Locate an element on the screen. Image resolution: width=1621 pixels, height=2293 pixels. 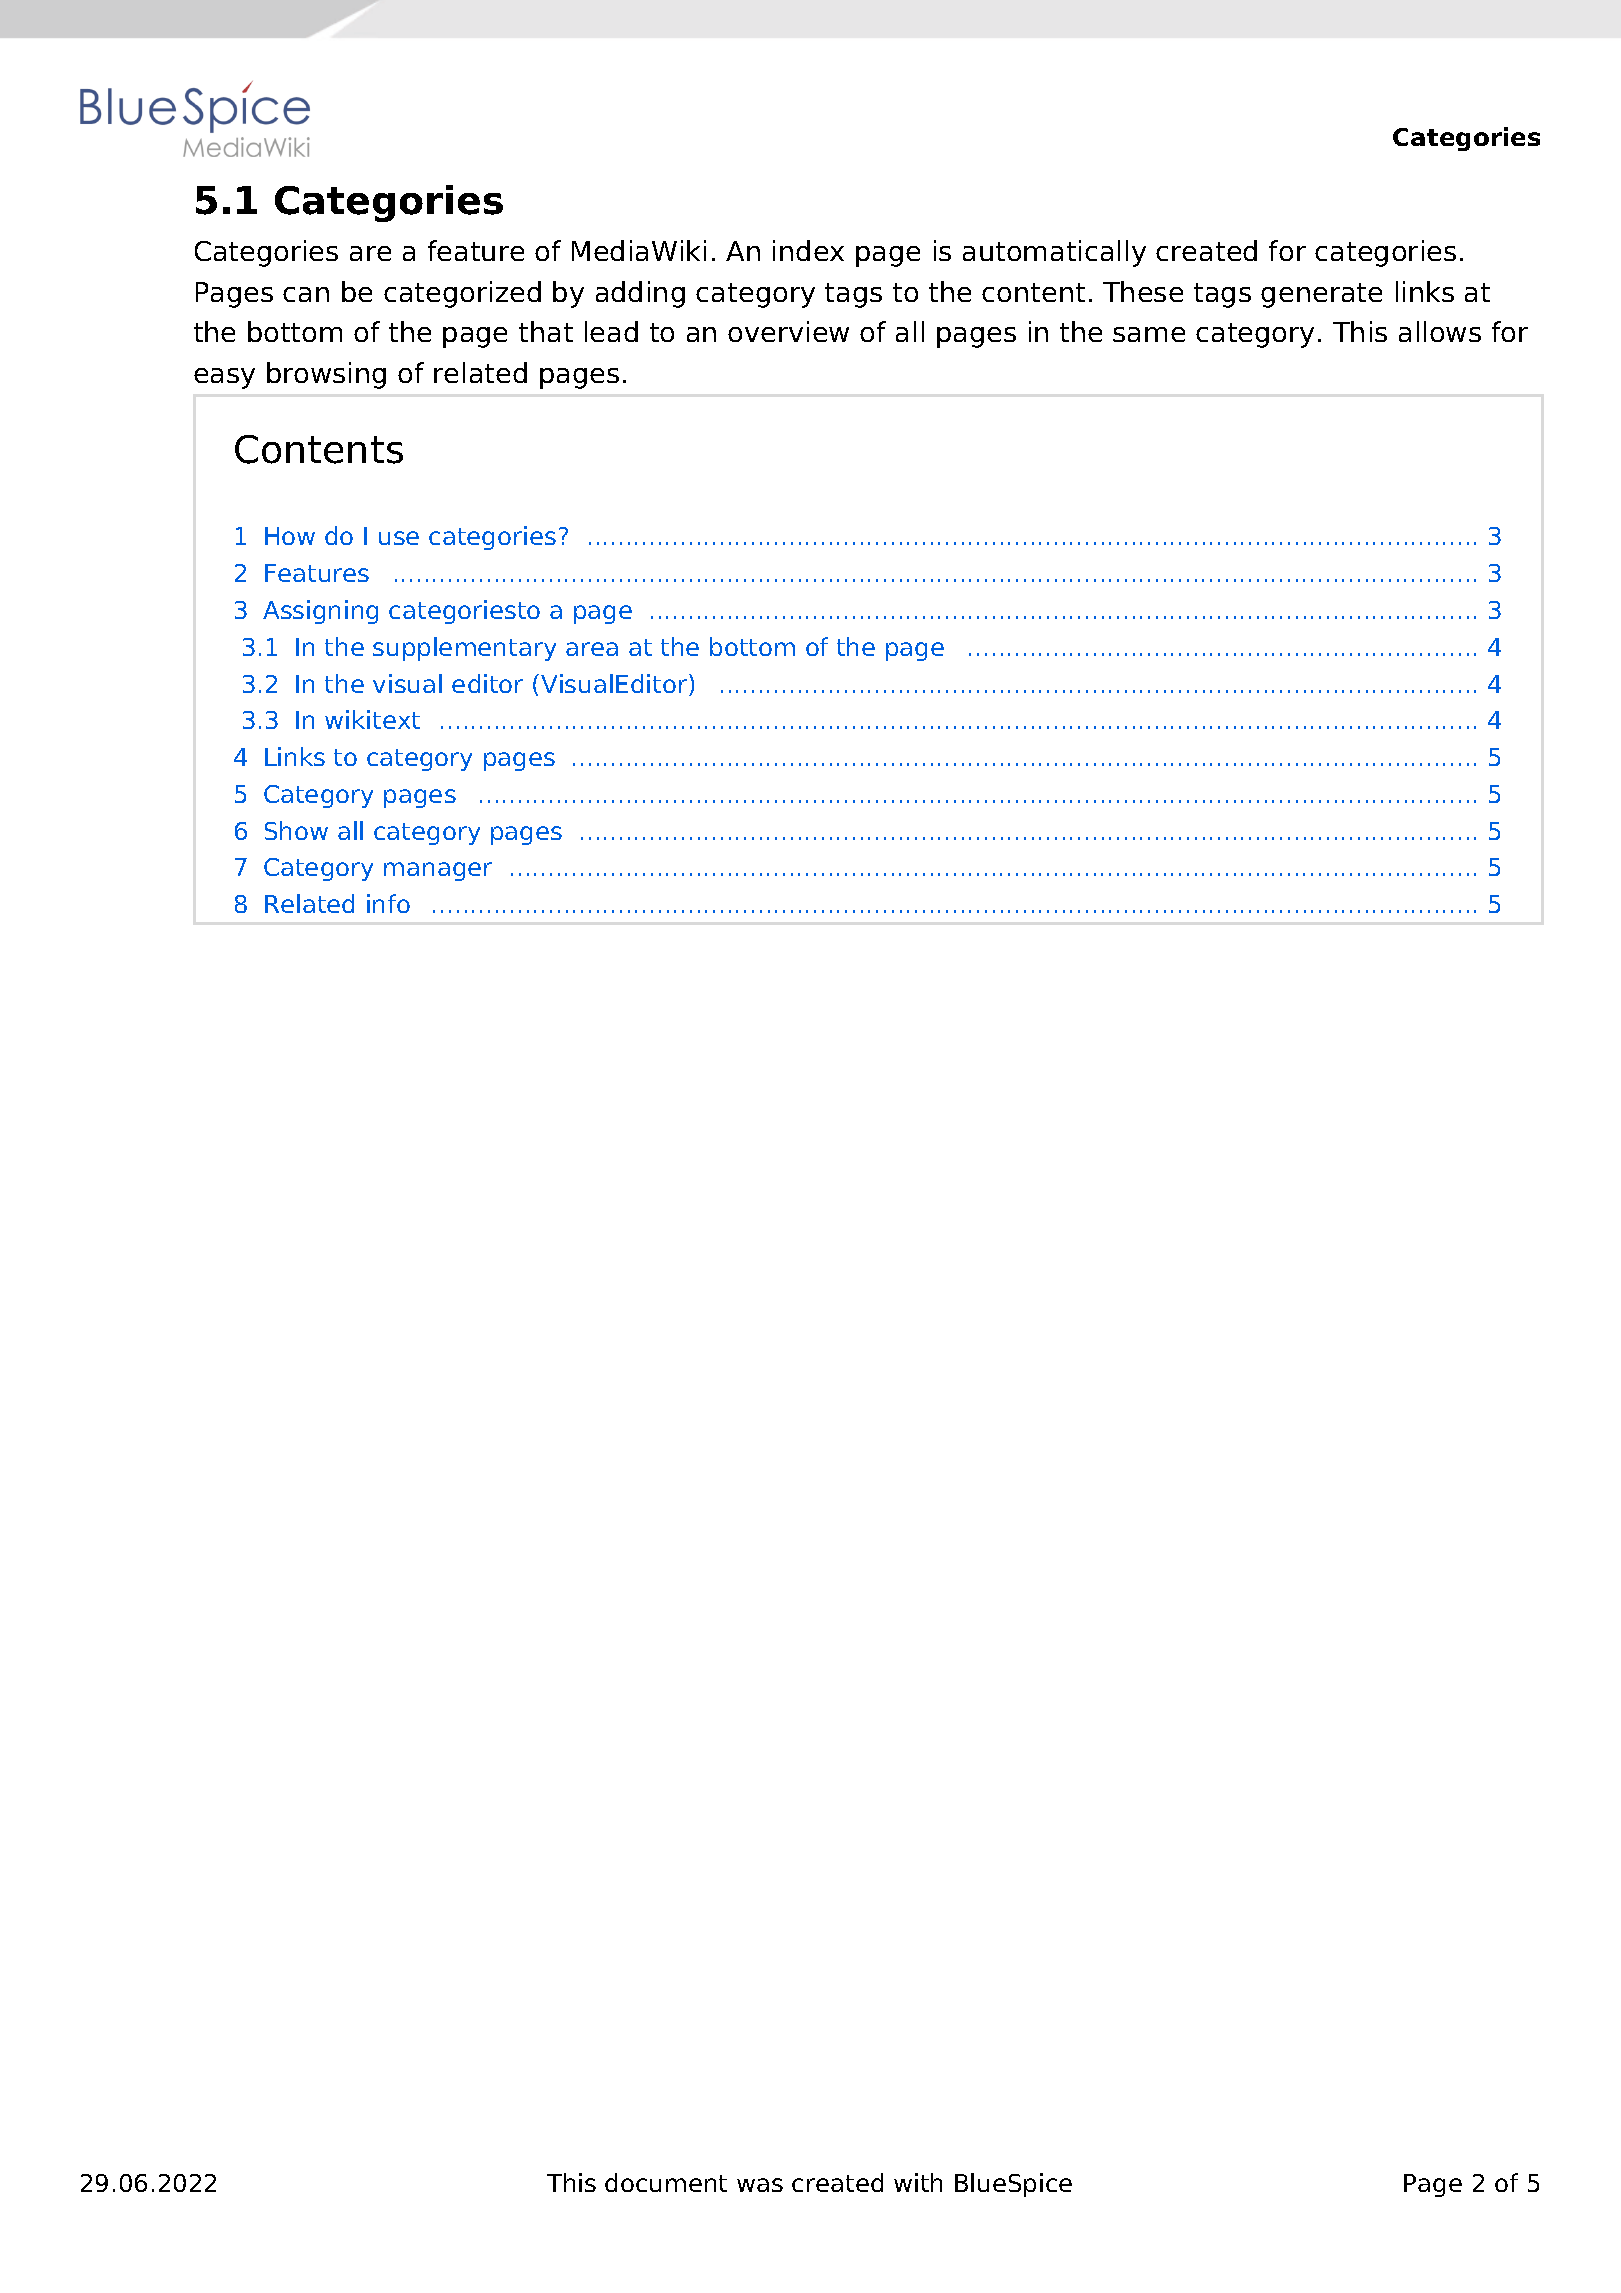
generate is located at coordinates (1321, 295).
